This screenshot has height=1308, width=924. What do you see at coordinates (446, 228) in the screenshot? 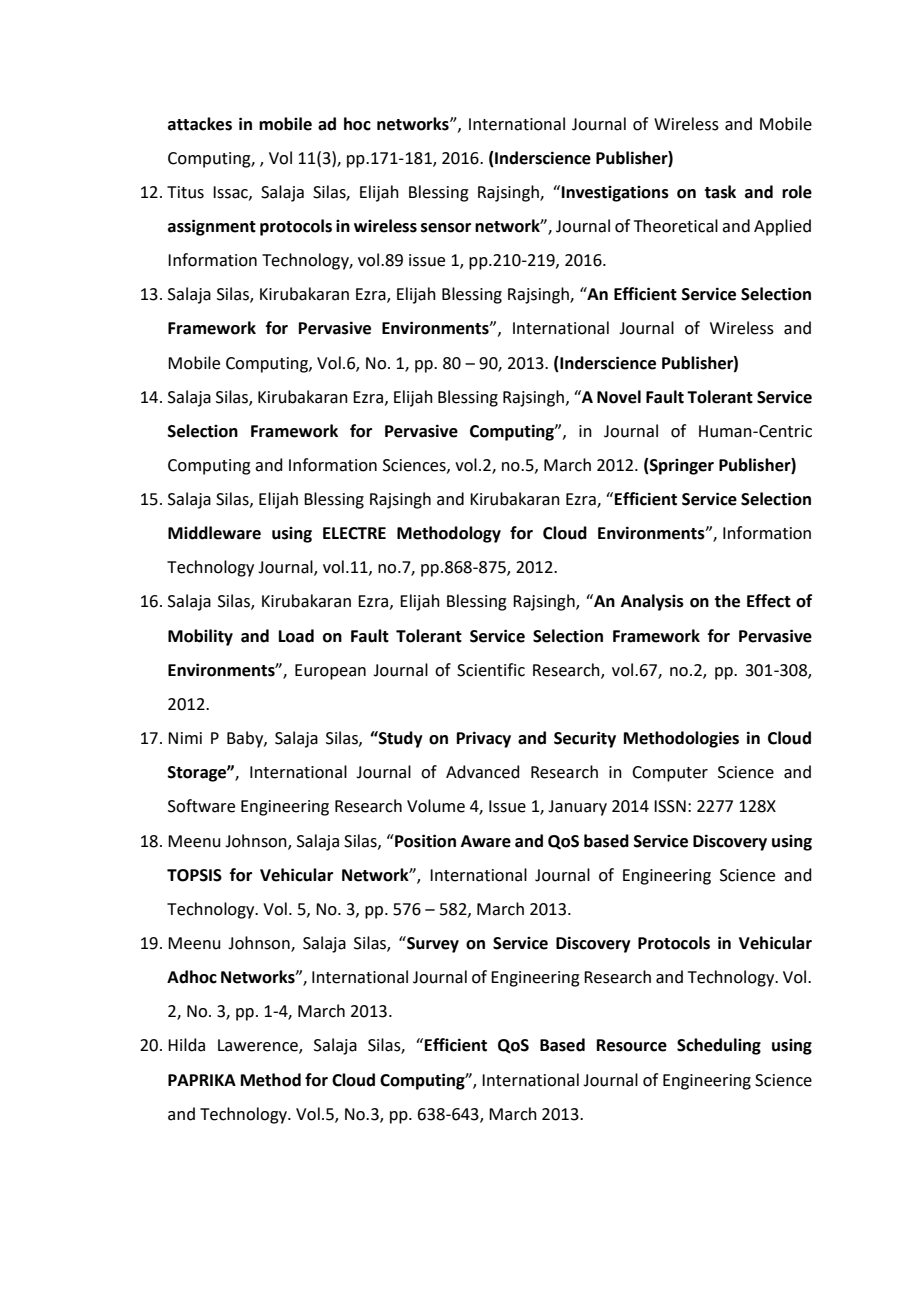
I see `sensor` at bounding box center [446, 228].
